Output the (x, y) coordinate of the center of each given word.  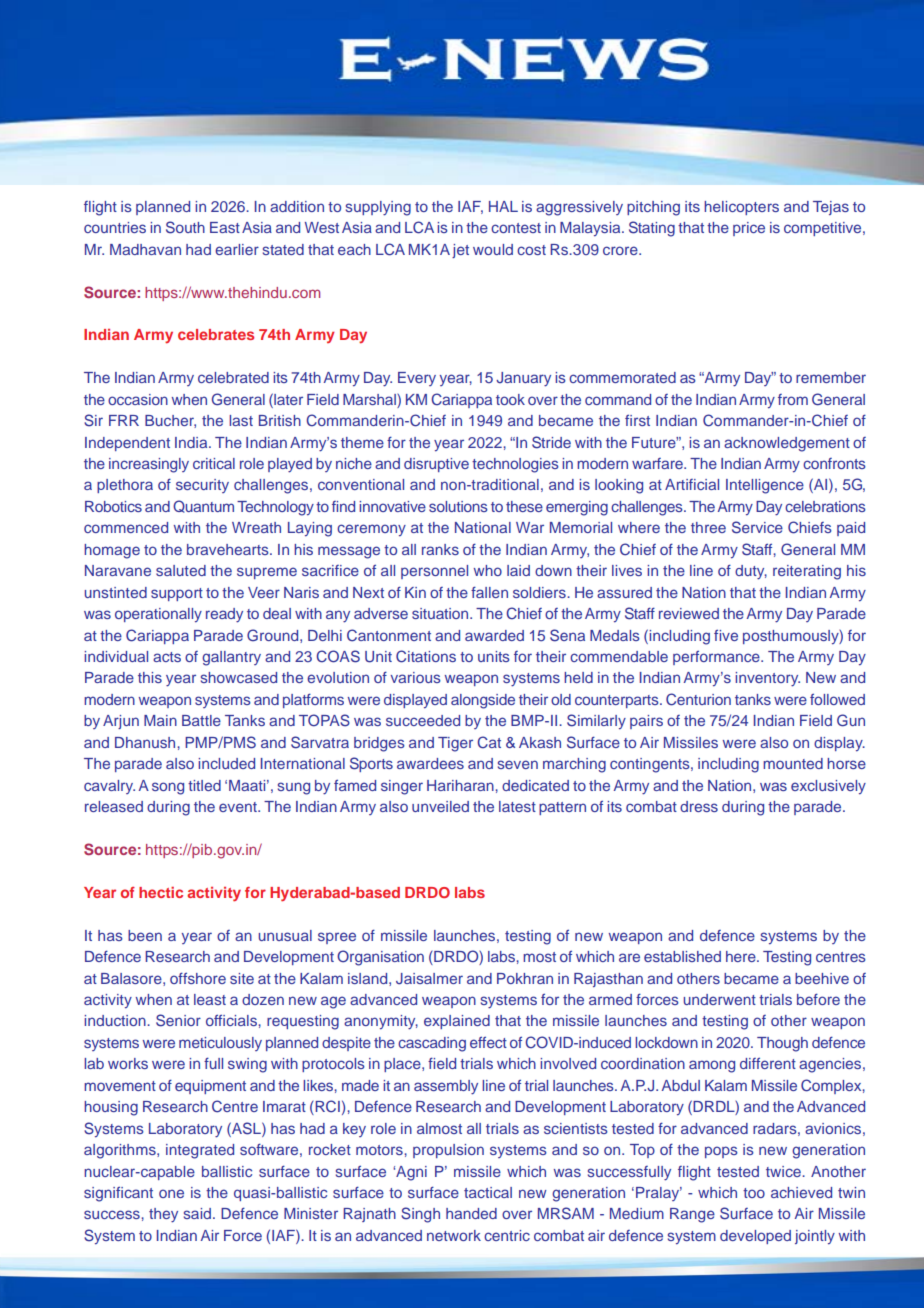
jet (460, 251)
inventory (767, 679)
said (197, 1213)
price (749, 229)
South (185, 227)
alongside (483, 701)
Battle (201, 720)
